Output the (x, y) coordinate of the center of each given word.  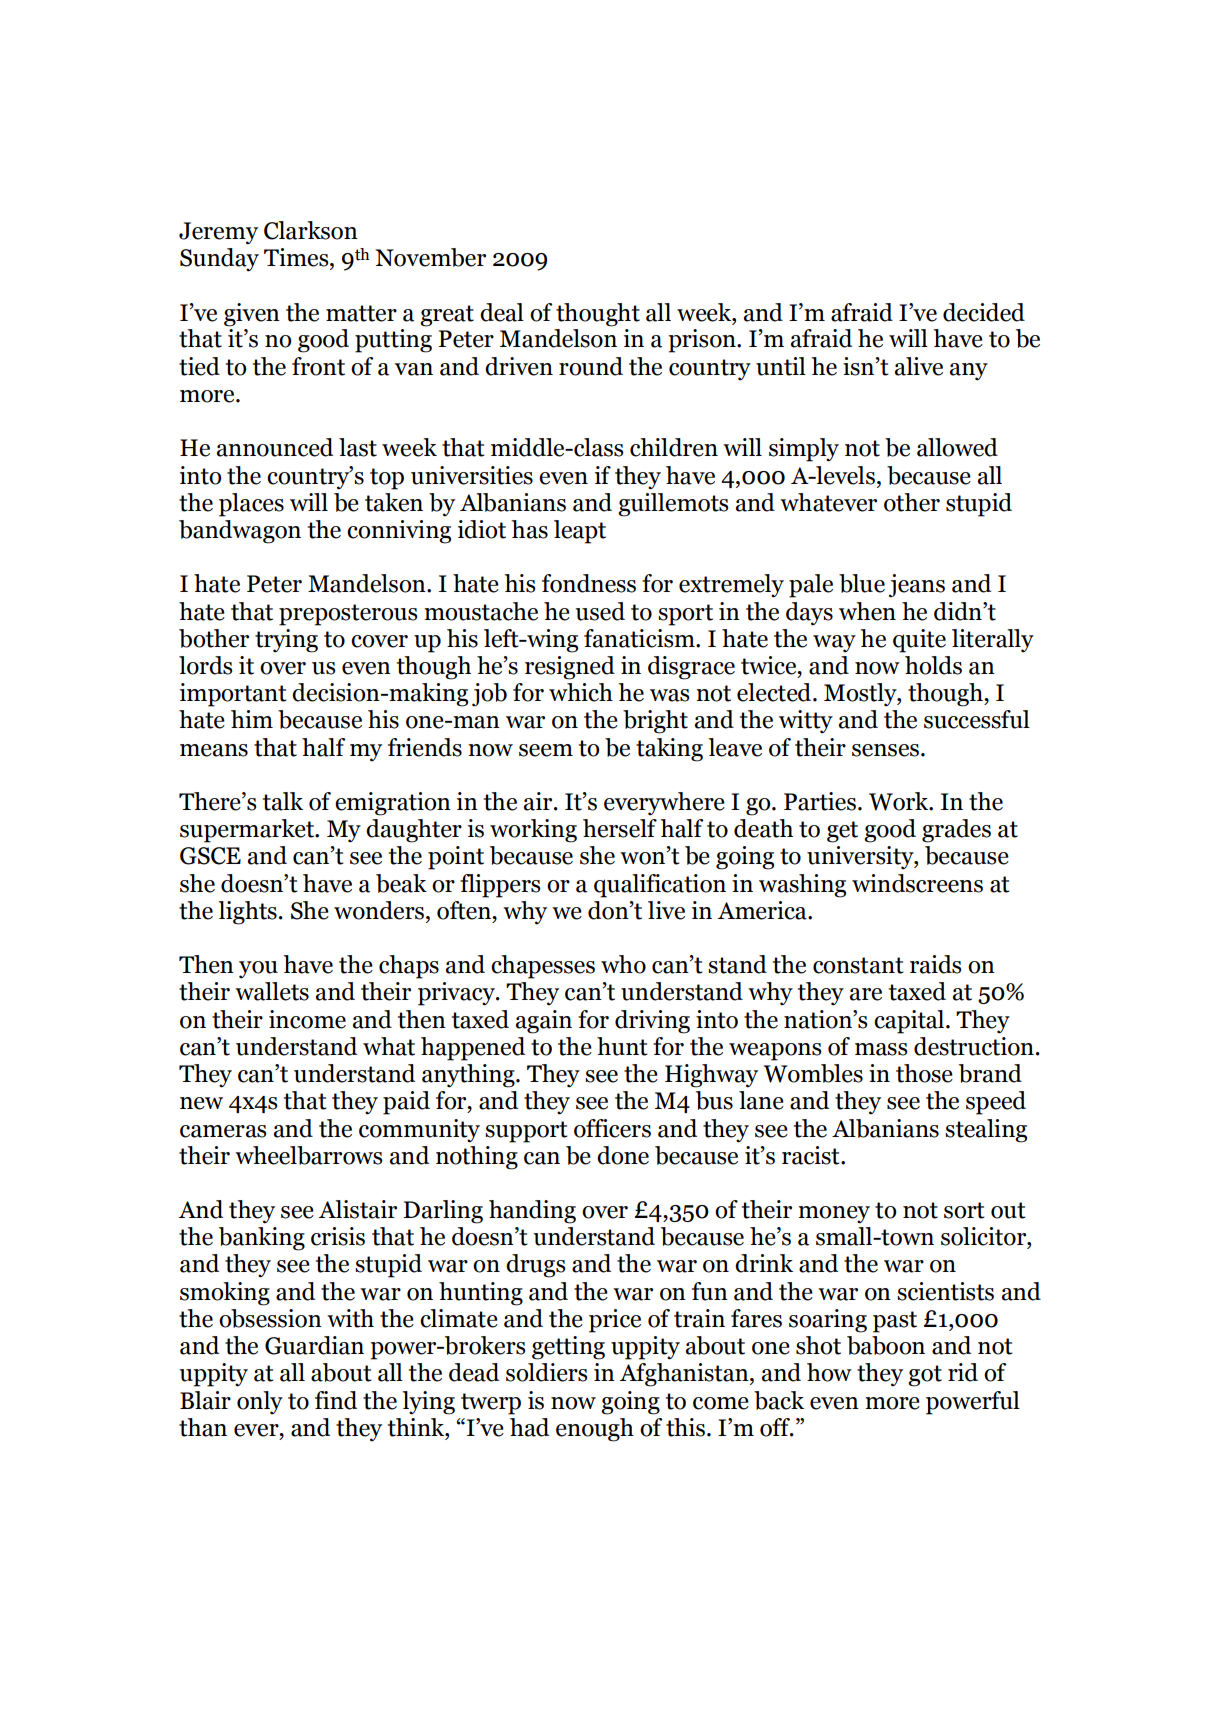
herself (620, 828)
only (260, 1403)
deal (502, 312)
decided (984, 312)
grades (956, 831)
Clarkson (311, 230)
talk (283, 801)
